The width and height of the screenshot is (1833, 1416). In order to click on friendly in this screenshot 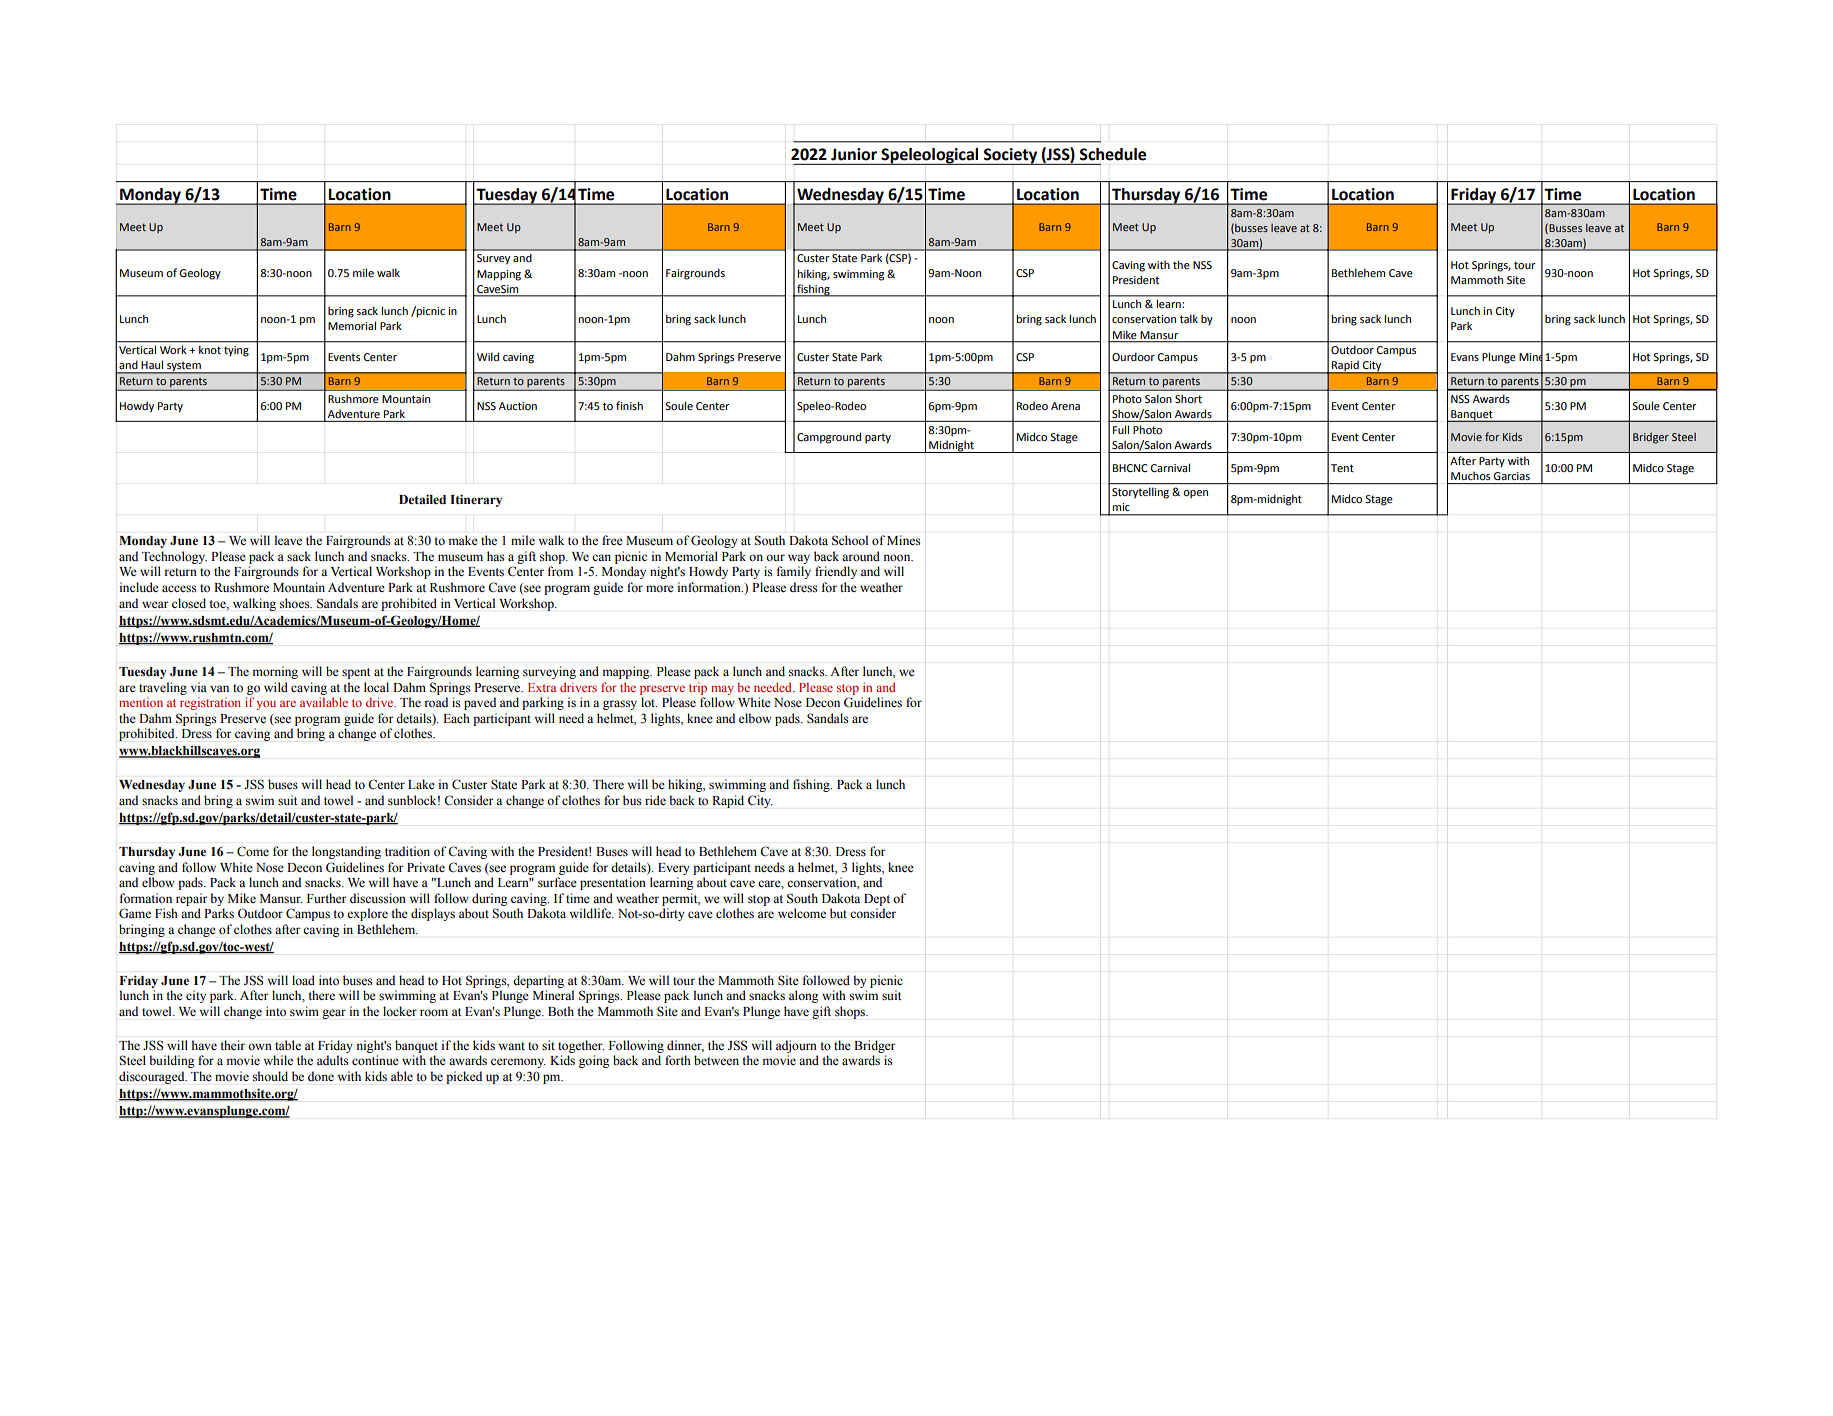, I will do `click(836, 572)`.
